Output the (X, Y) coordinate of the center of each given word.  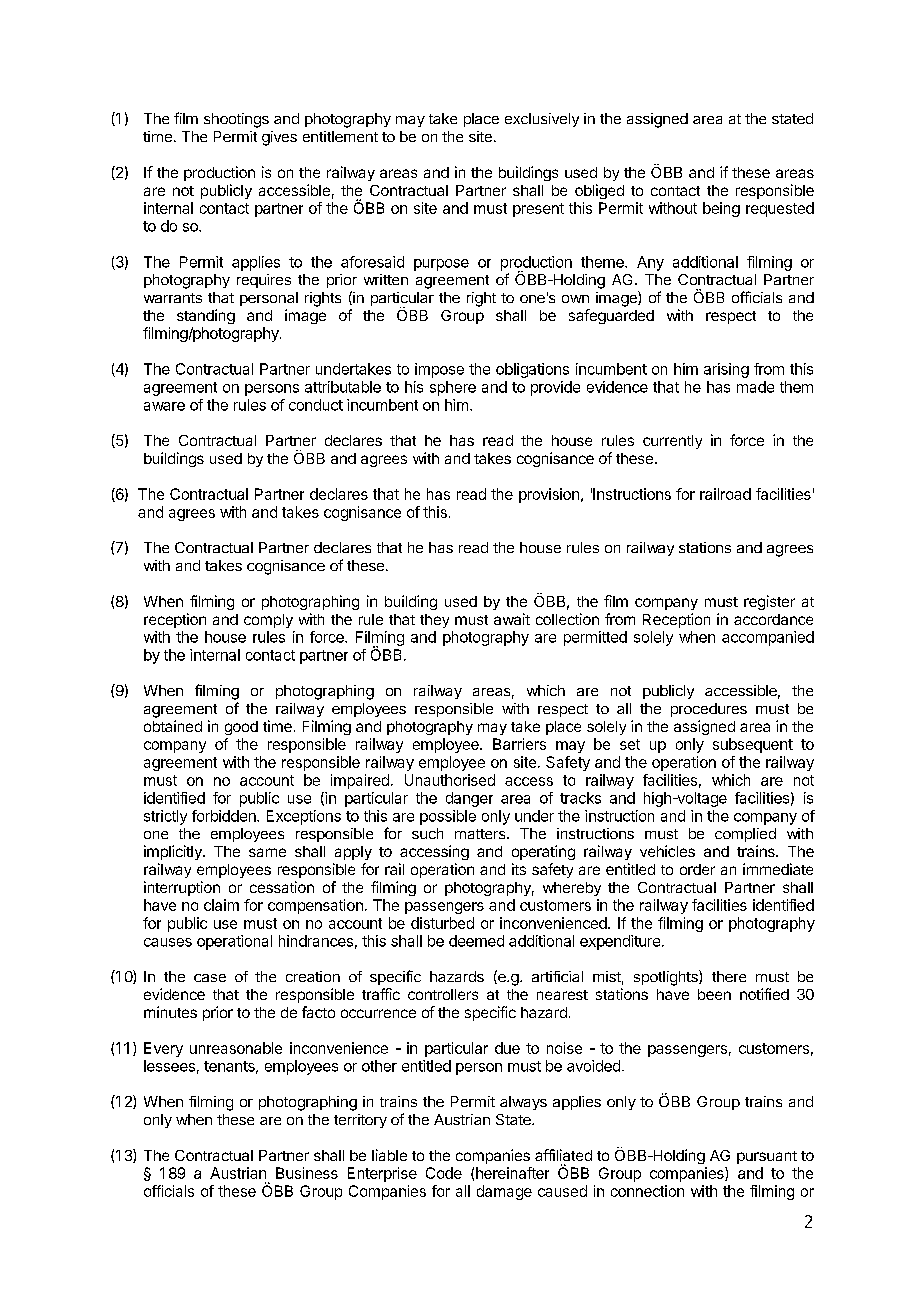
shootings (236, 120)
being (721, 209)
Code (444, 1173)
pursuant (767, 1157)
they (434, 621)
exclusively (542, 120)
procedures (709, 710)
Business (307, 1173)
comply (268, 621)
